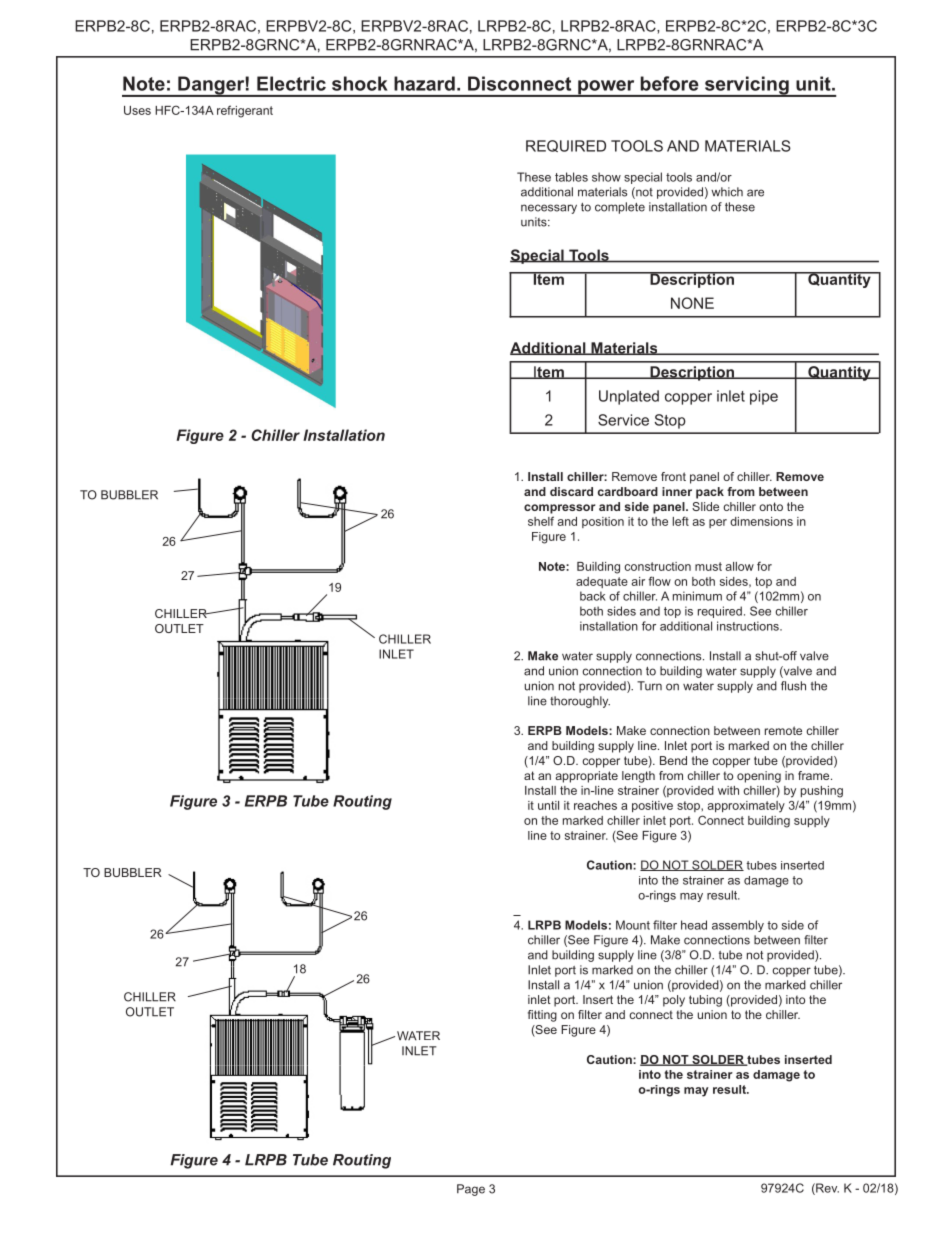 The height and width of the document is (1233, 952). Describe the element at coordinates (245, 111) in the document. I see `refrigerant` at that location.
